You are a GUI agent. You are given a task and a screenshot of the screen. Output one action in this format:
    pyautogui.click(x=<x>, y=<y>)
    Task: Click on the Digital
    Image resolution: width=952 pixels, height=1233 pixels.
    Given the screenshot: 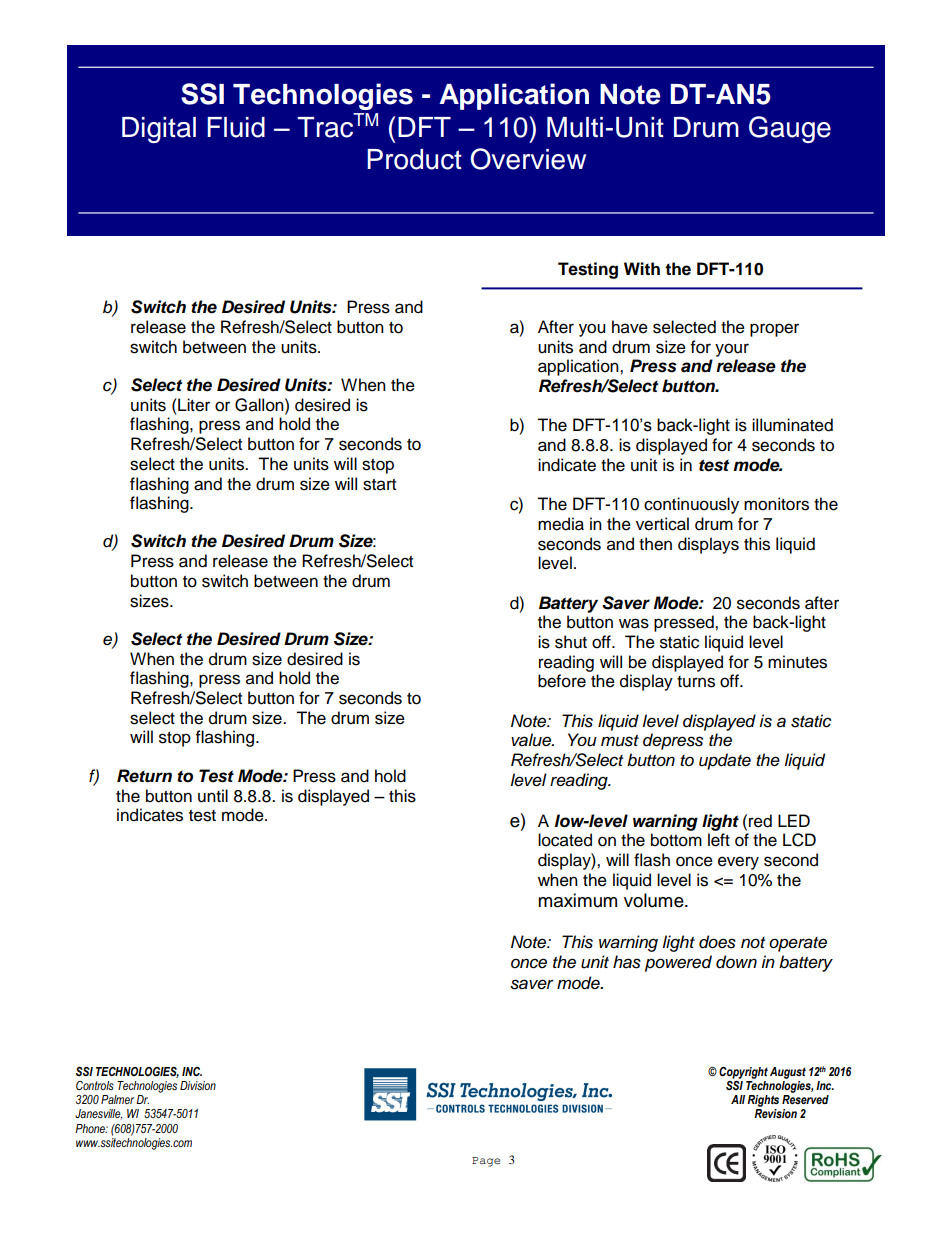 What is the action you would take?
    pyautogui.click(x=159, y=130)
